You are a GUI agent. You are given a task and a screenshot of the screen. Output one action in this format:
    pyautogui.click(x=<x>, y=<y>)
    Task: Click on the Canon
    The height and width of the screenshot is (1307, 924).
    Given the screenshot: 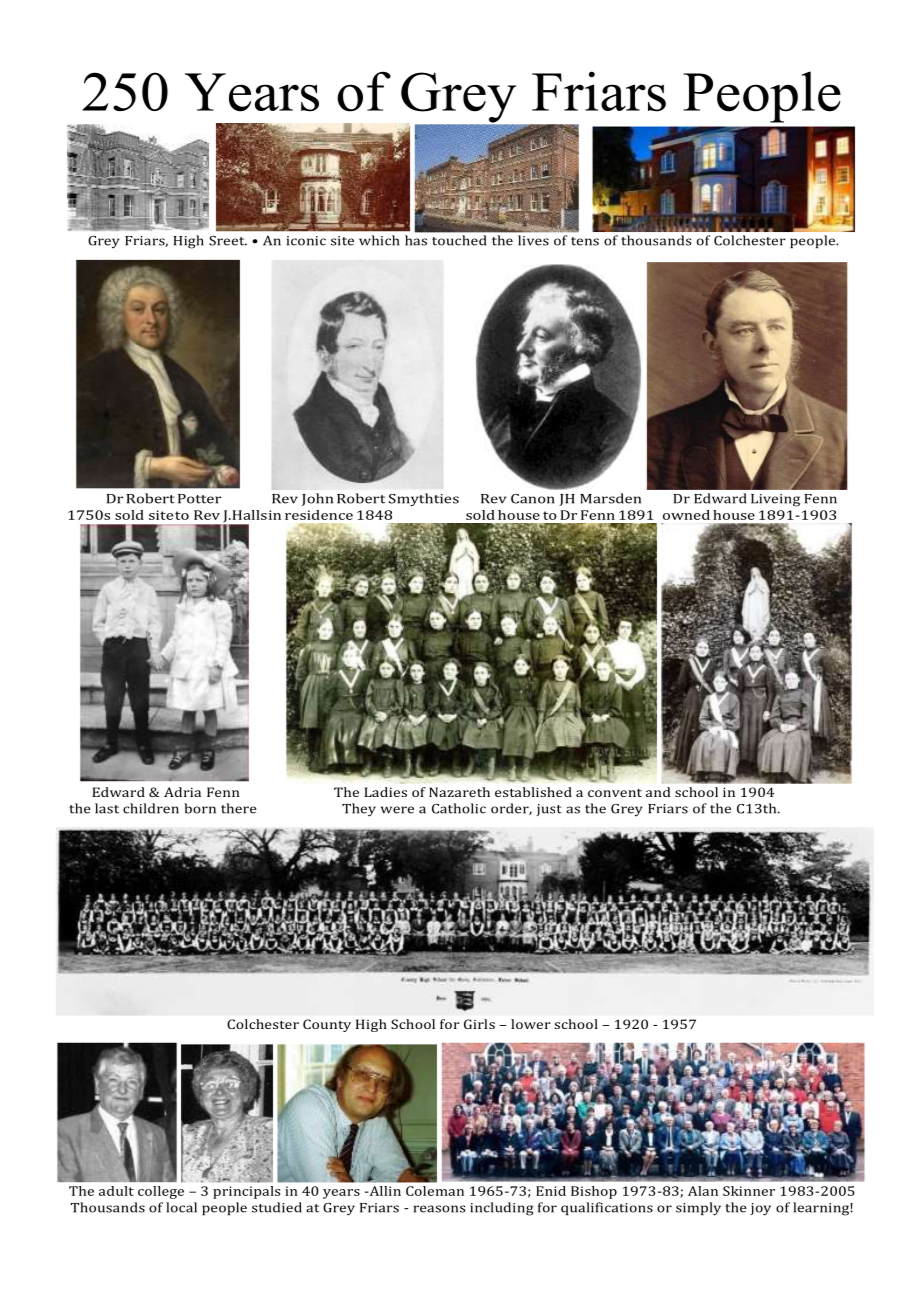 What is the action you would take?
    pyautogui.click(x=532, y=499)
